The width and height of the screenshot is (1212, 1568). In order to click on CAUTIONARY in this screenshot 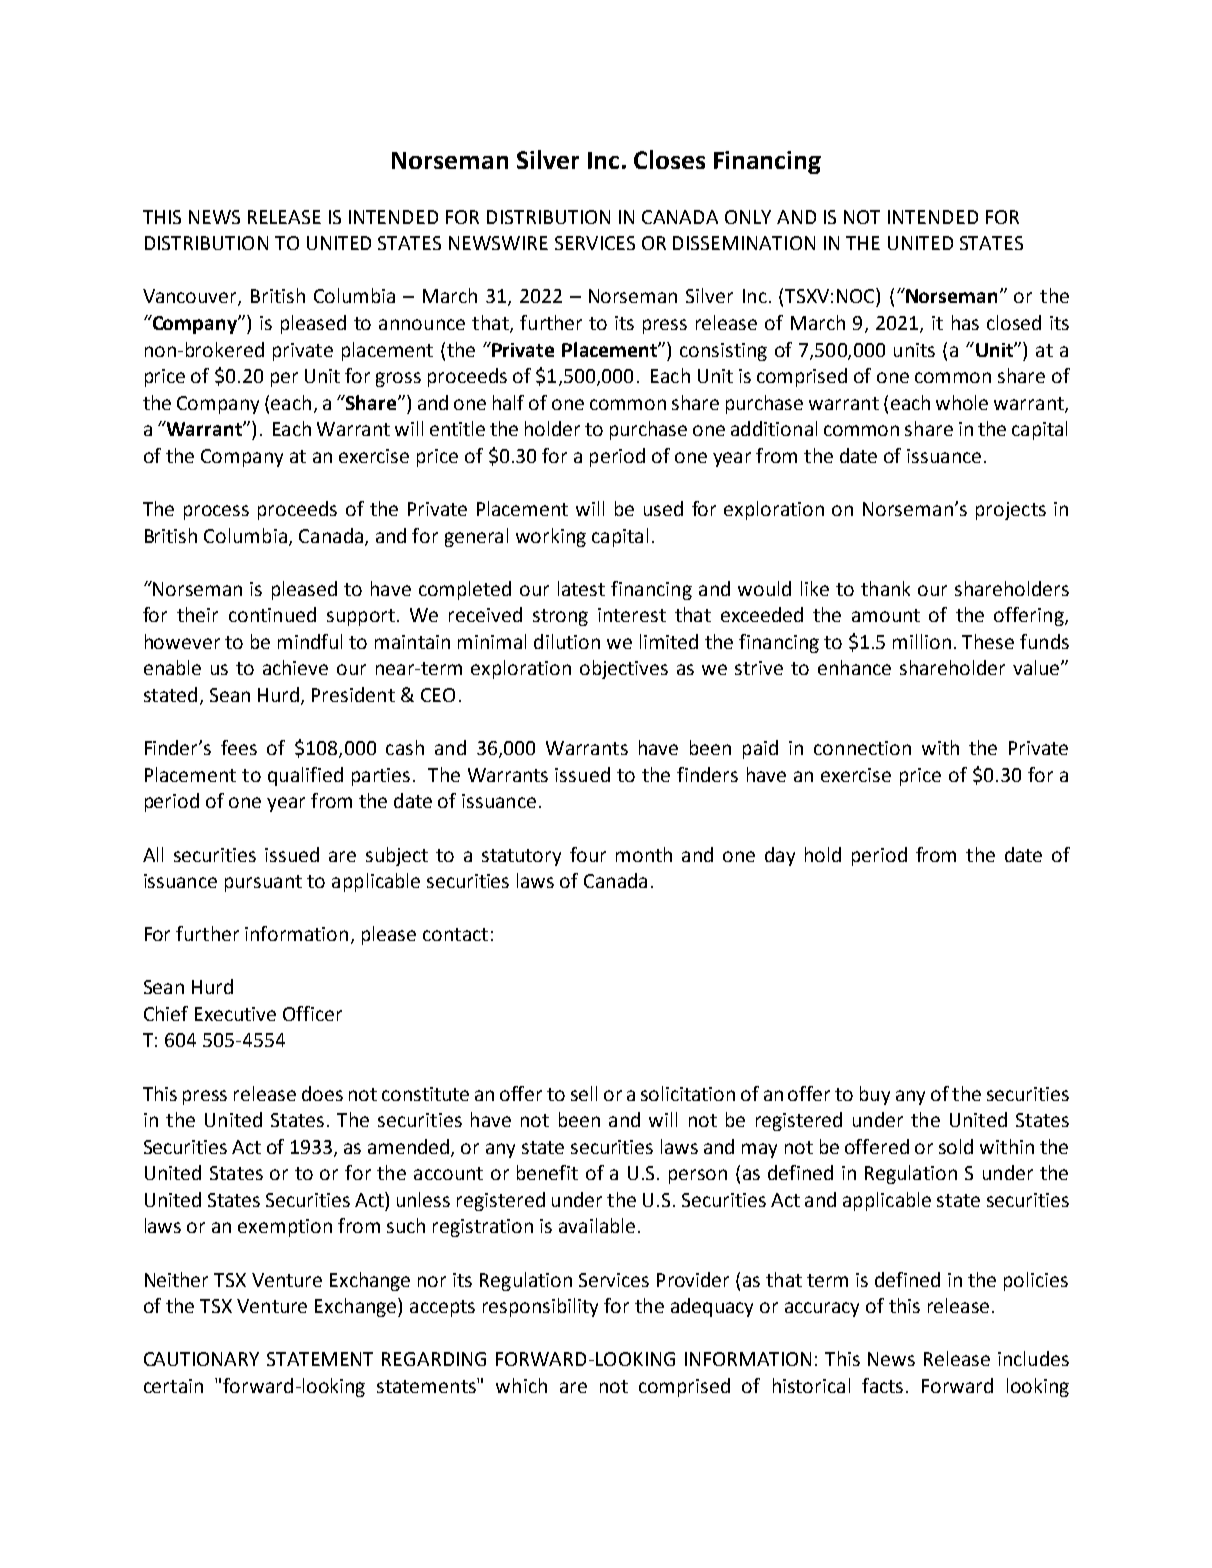, I will do `click(201, 1359)`.
